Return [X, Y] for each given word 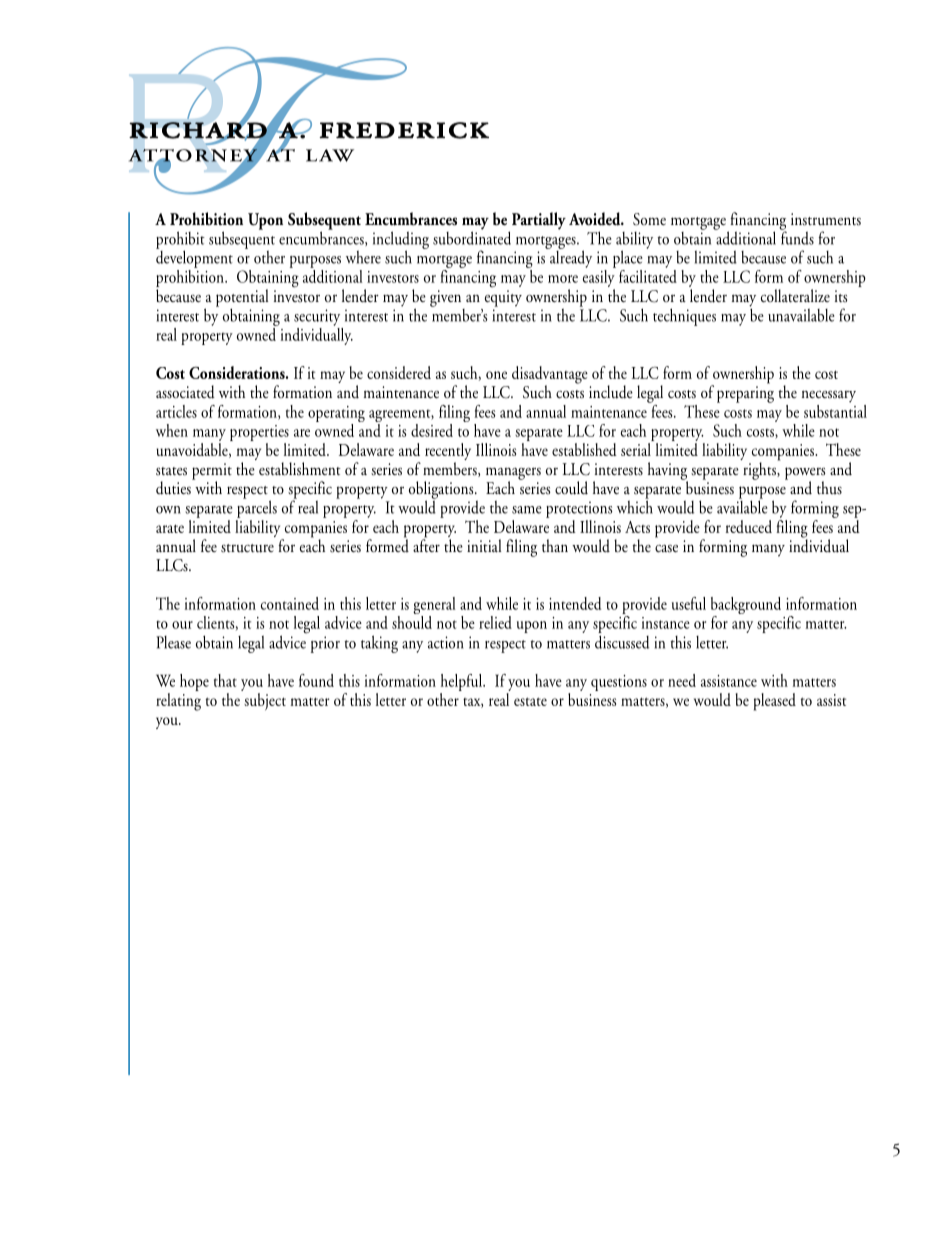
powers [805, 474]
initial [484, 546]
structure [247, 548]
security [317, 317]
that [225, 680]
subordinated [472, 237]
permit [212, 472]
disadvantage [550, 376]
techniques [684, 317]
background [746, 607]
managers [513, 474]
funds [797, 237]
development [194, 258]
